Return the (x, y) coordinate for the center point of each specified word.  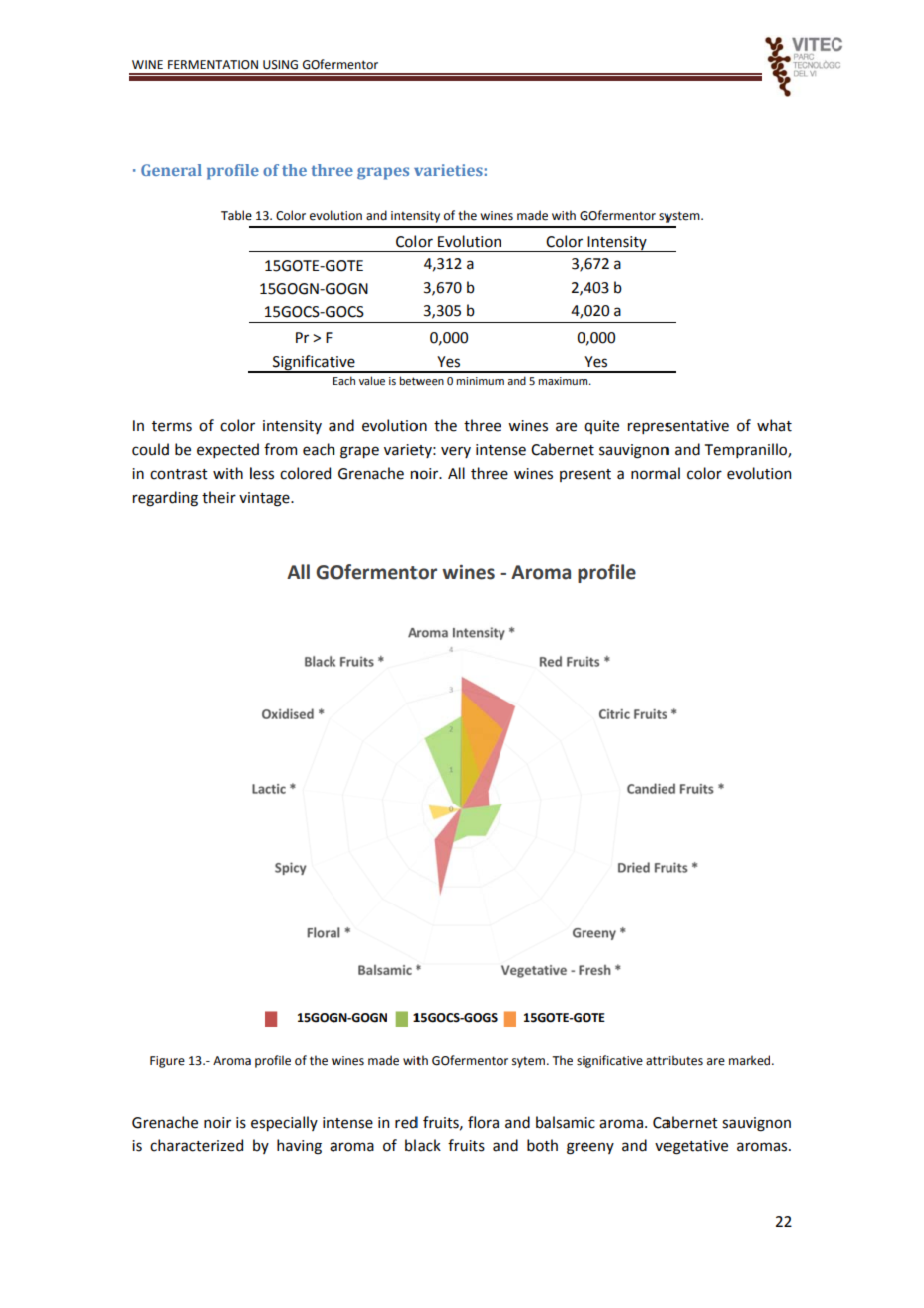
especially (284, 1123)
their (219, 497)
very (456, 452)
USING (280, 65)
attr (657, 1061)
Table (236, 215)
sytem (530, 1062)
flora (483, 1122)
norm (649, 475)
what (774, 425)
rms (179, 427)
